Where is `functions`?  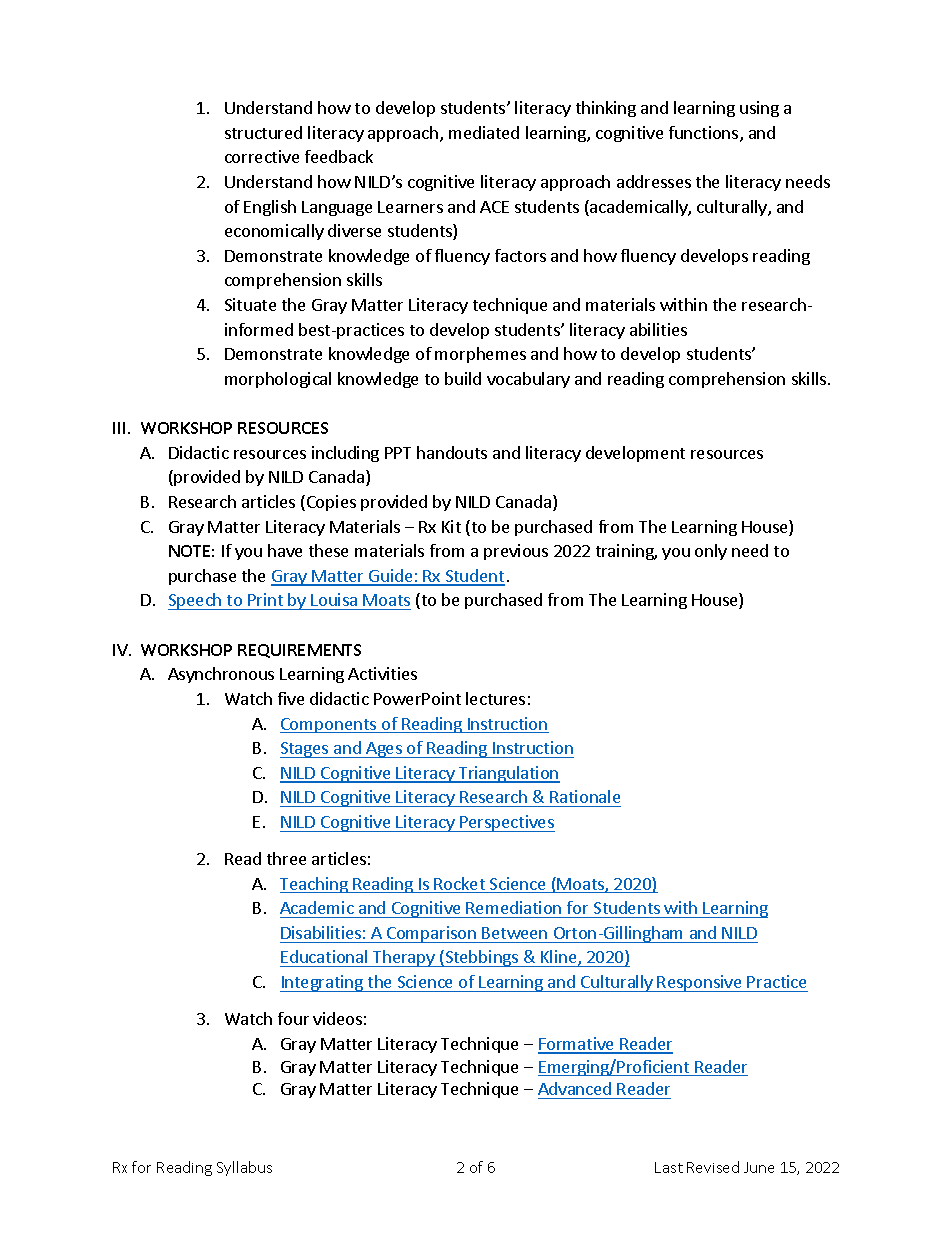 functions is located at coordinates (705, 134).
